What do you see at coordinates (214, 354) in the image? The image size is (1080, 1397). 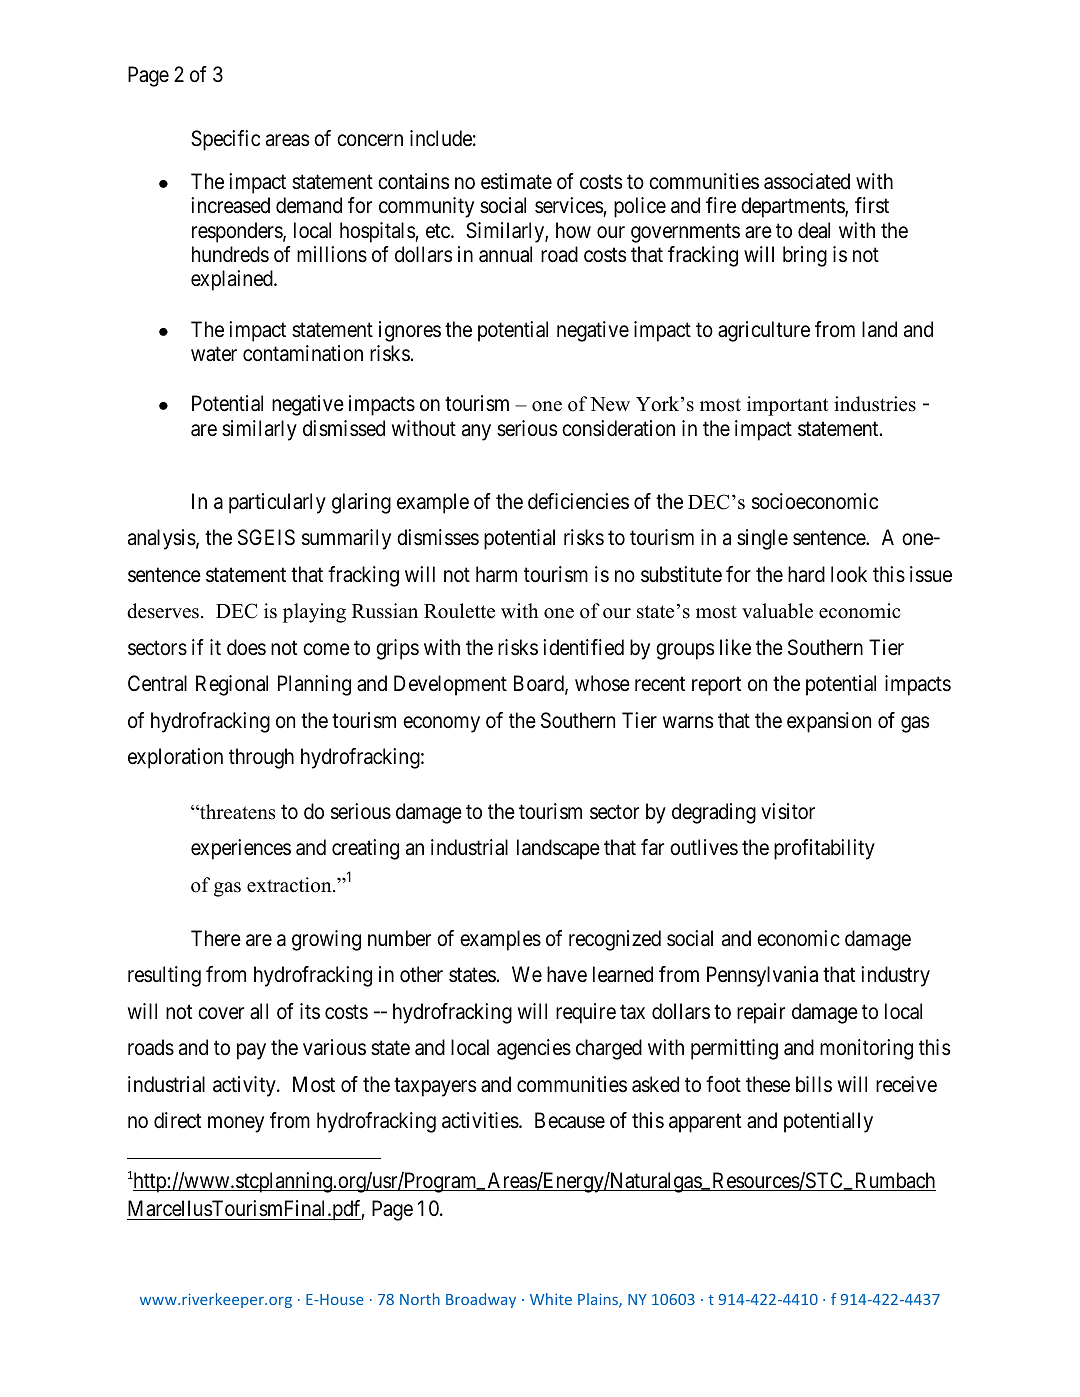 I see `water` at bounding box center [214, 354].
